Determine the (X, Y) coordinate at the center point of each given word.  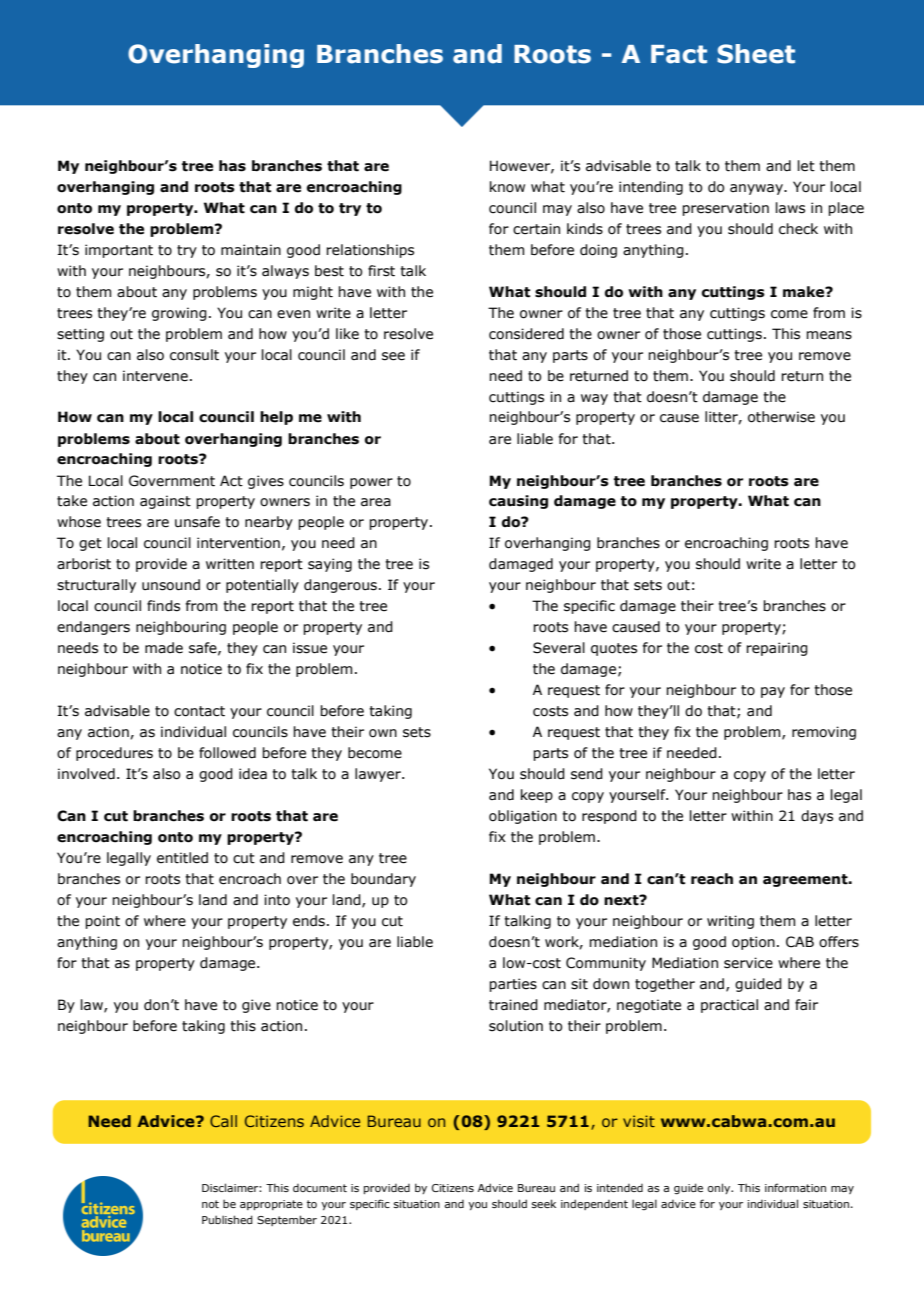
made (164, 648)
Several (559, 648)
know (507, 187)
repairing (777, 649)
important (119, 251)
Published (227, 1219)
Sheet (756, 54)
